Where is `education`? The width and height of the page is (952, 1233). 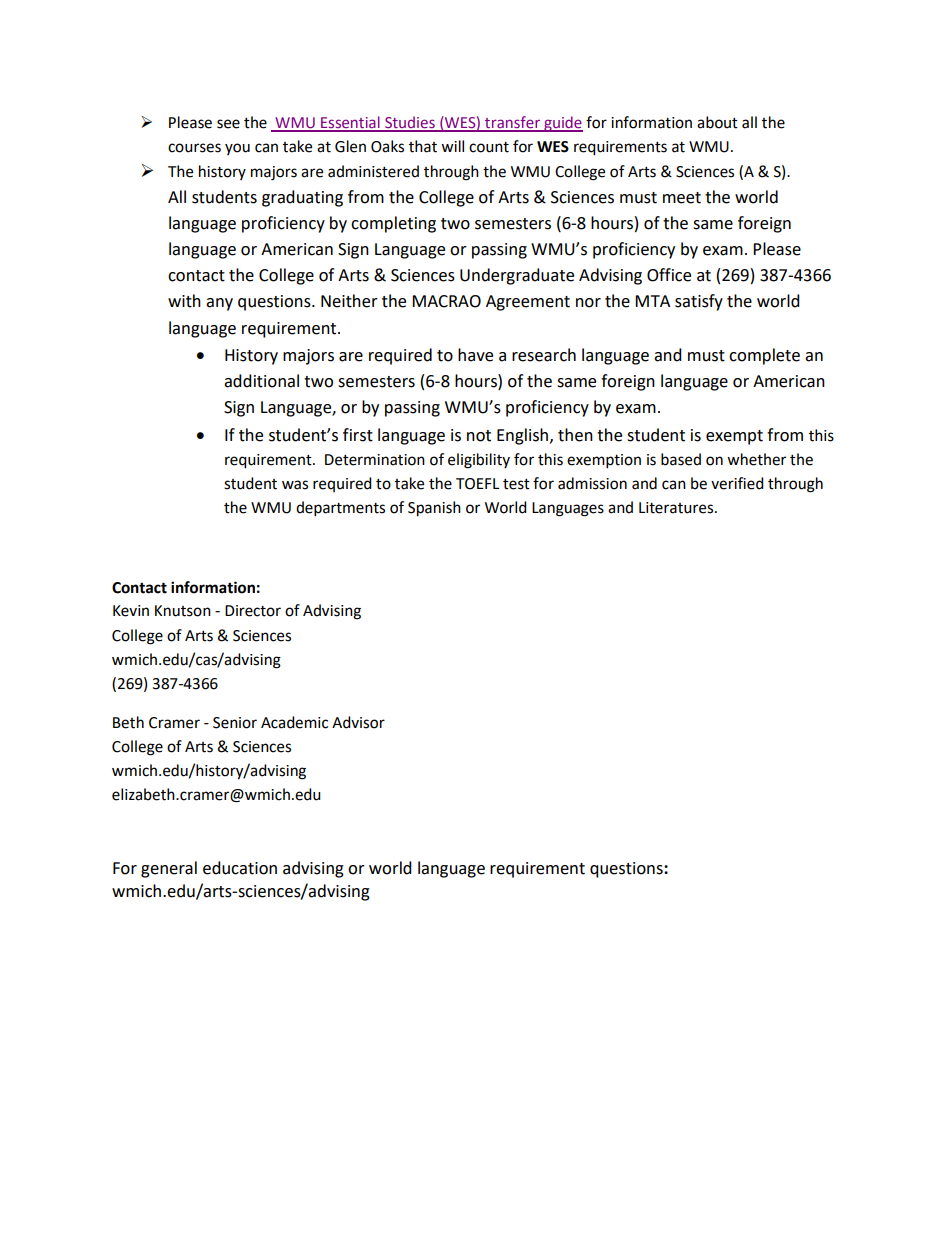
education is located at coordinates (240, 868).
